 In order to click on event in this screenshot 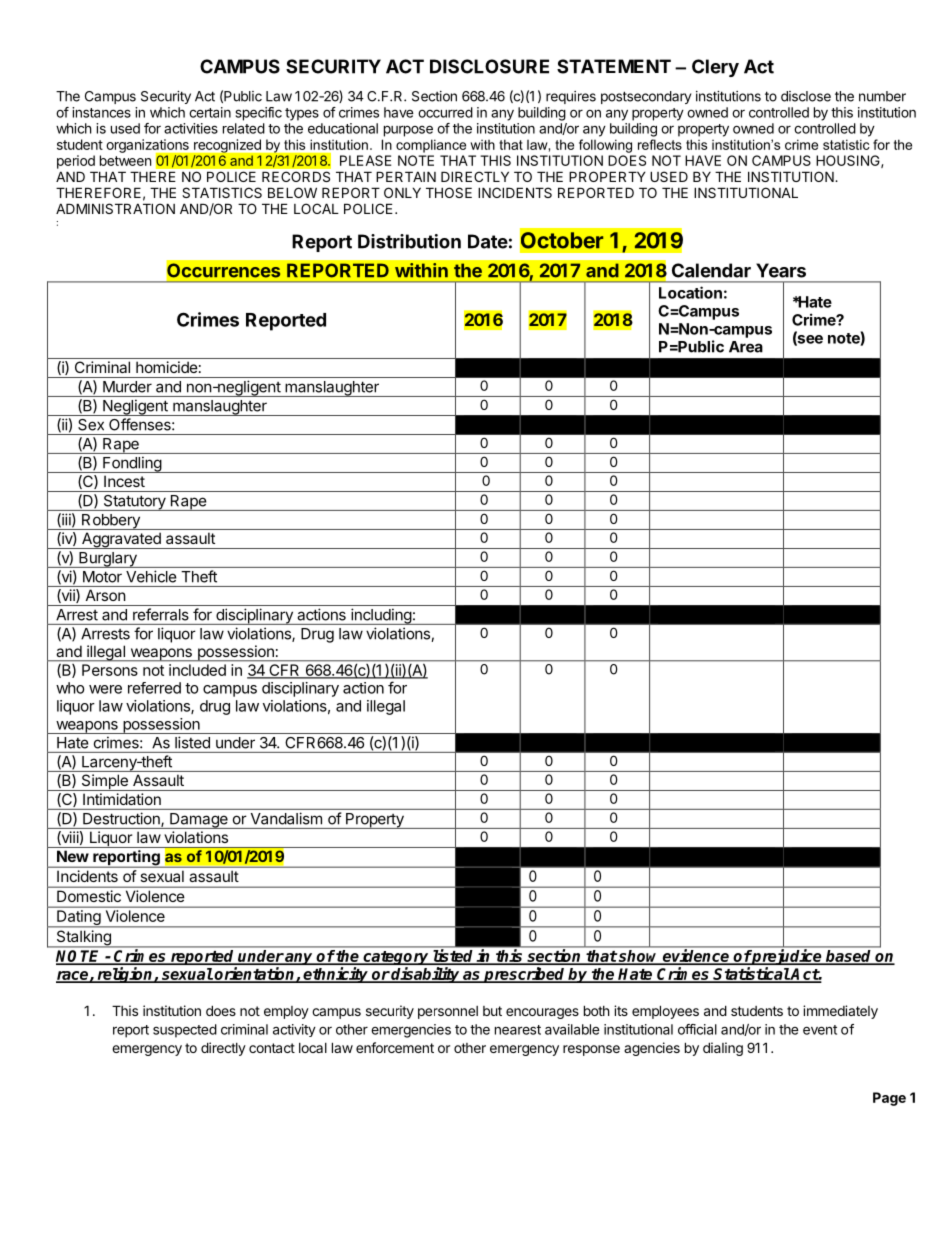, I will do `click(820, 1030)`.
